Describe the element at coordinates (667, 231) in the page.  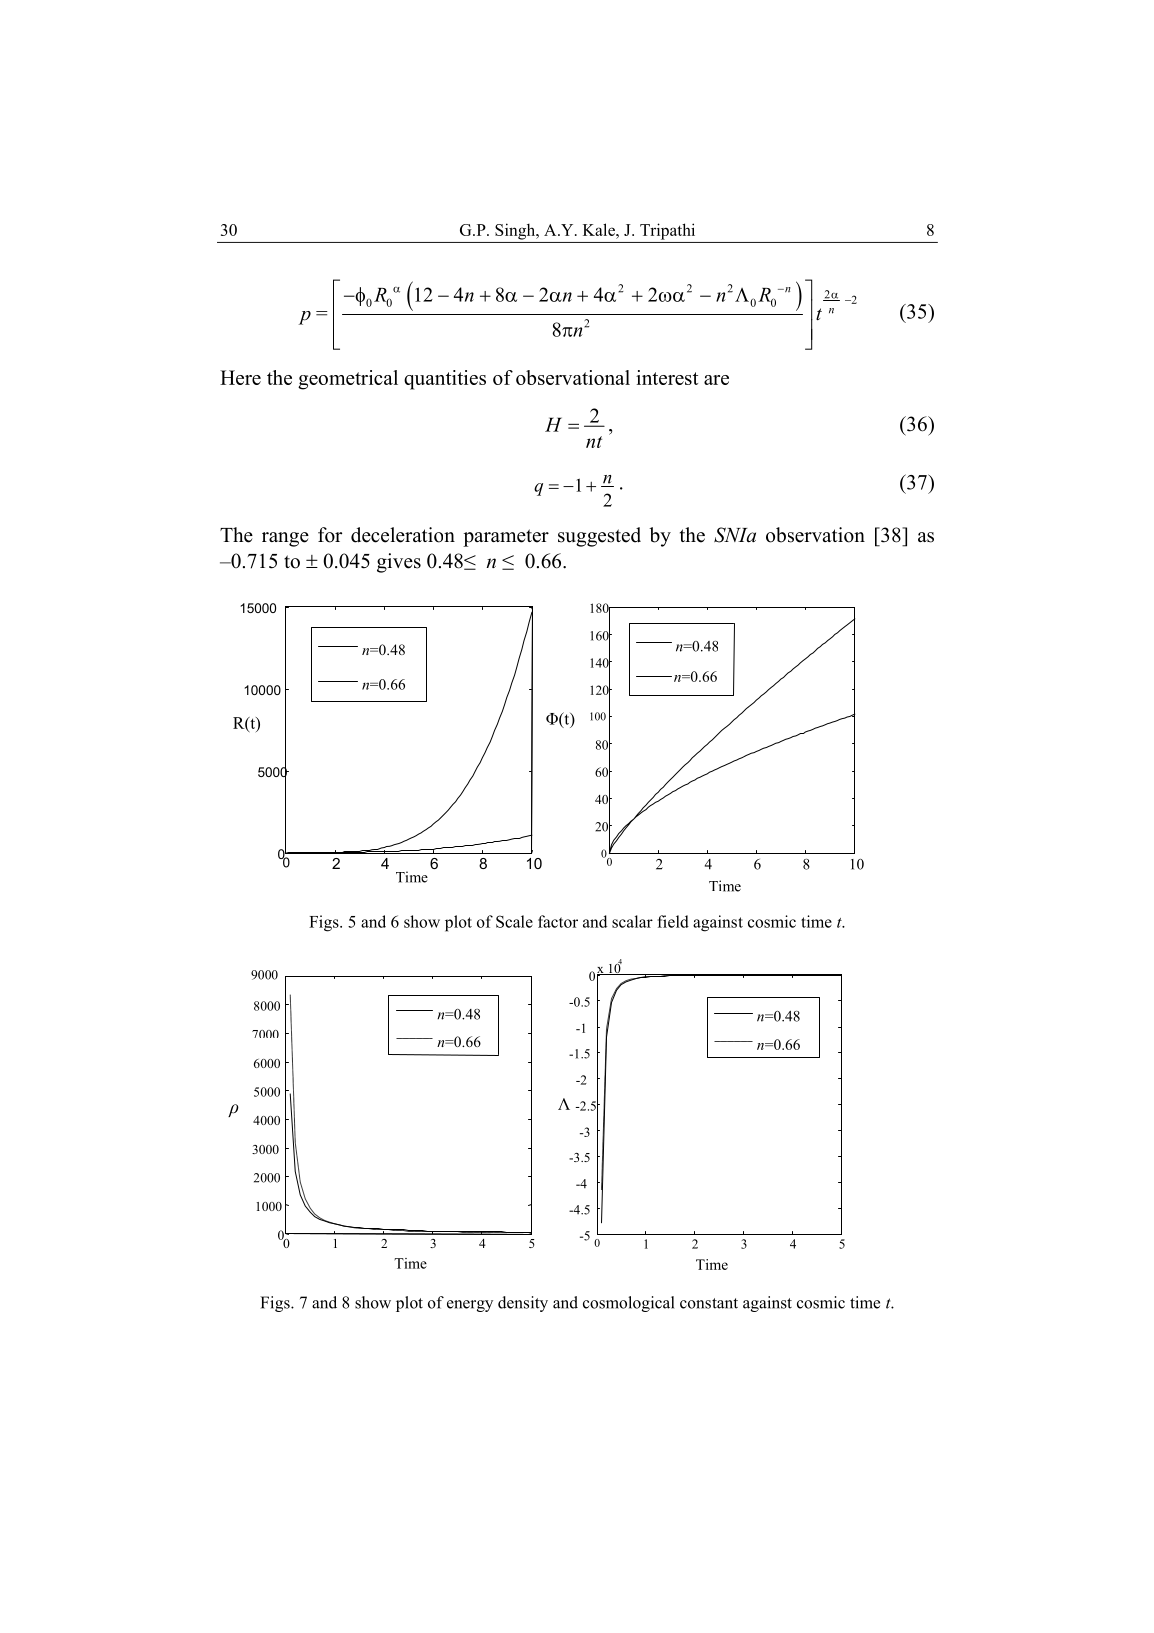
I see `Tripathi` at that location.
